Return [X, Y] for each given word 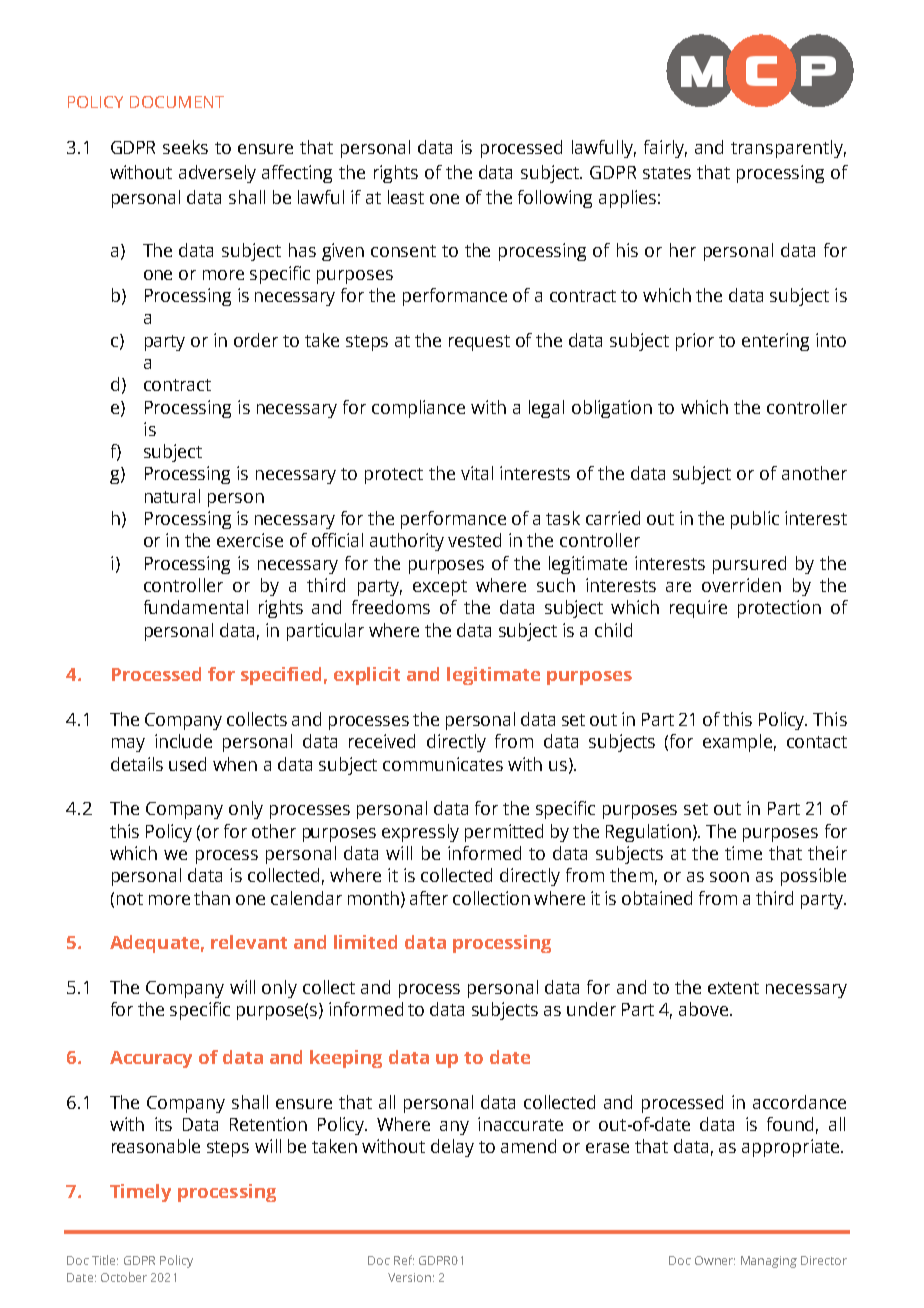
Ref [404, 1260]
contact [817, 742]
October [124, 1277]
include [183, 741]
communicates [443, 764]
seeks [185, 147]
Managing [769, 1262]
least [406, 197]
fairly [665, 149]
